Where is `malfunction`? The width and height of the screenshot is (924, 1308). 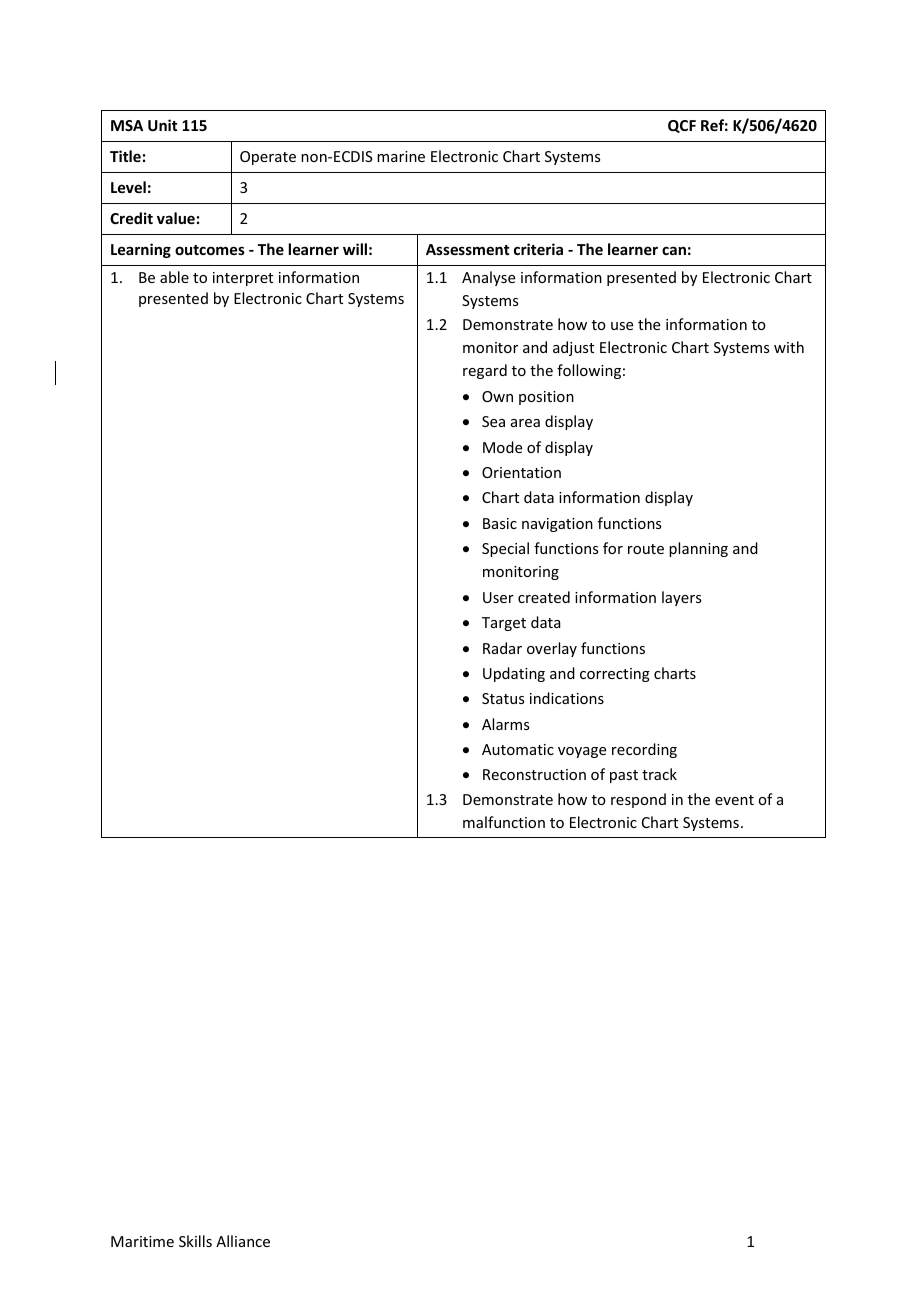
malfunction is located at coordinates (504, 822).
